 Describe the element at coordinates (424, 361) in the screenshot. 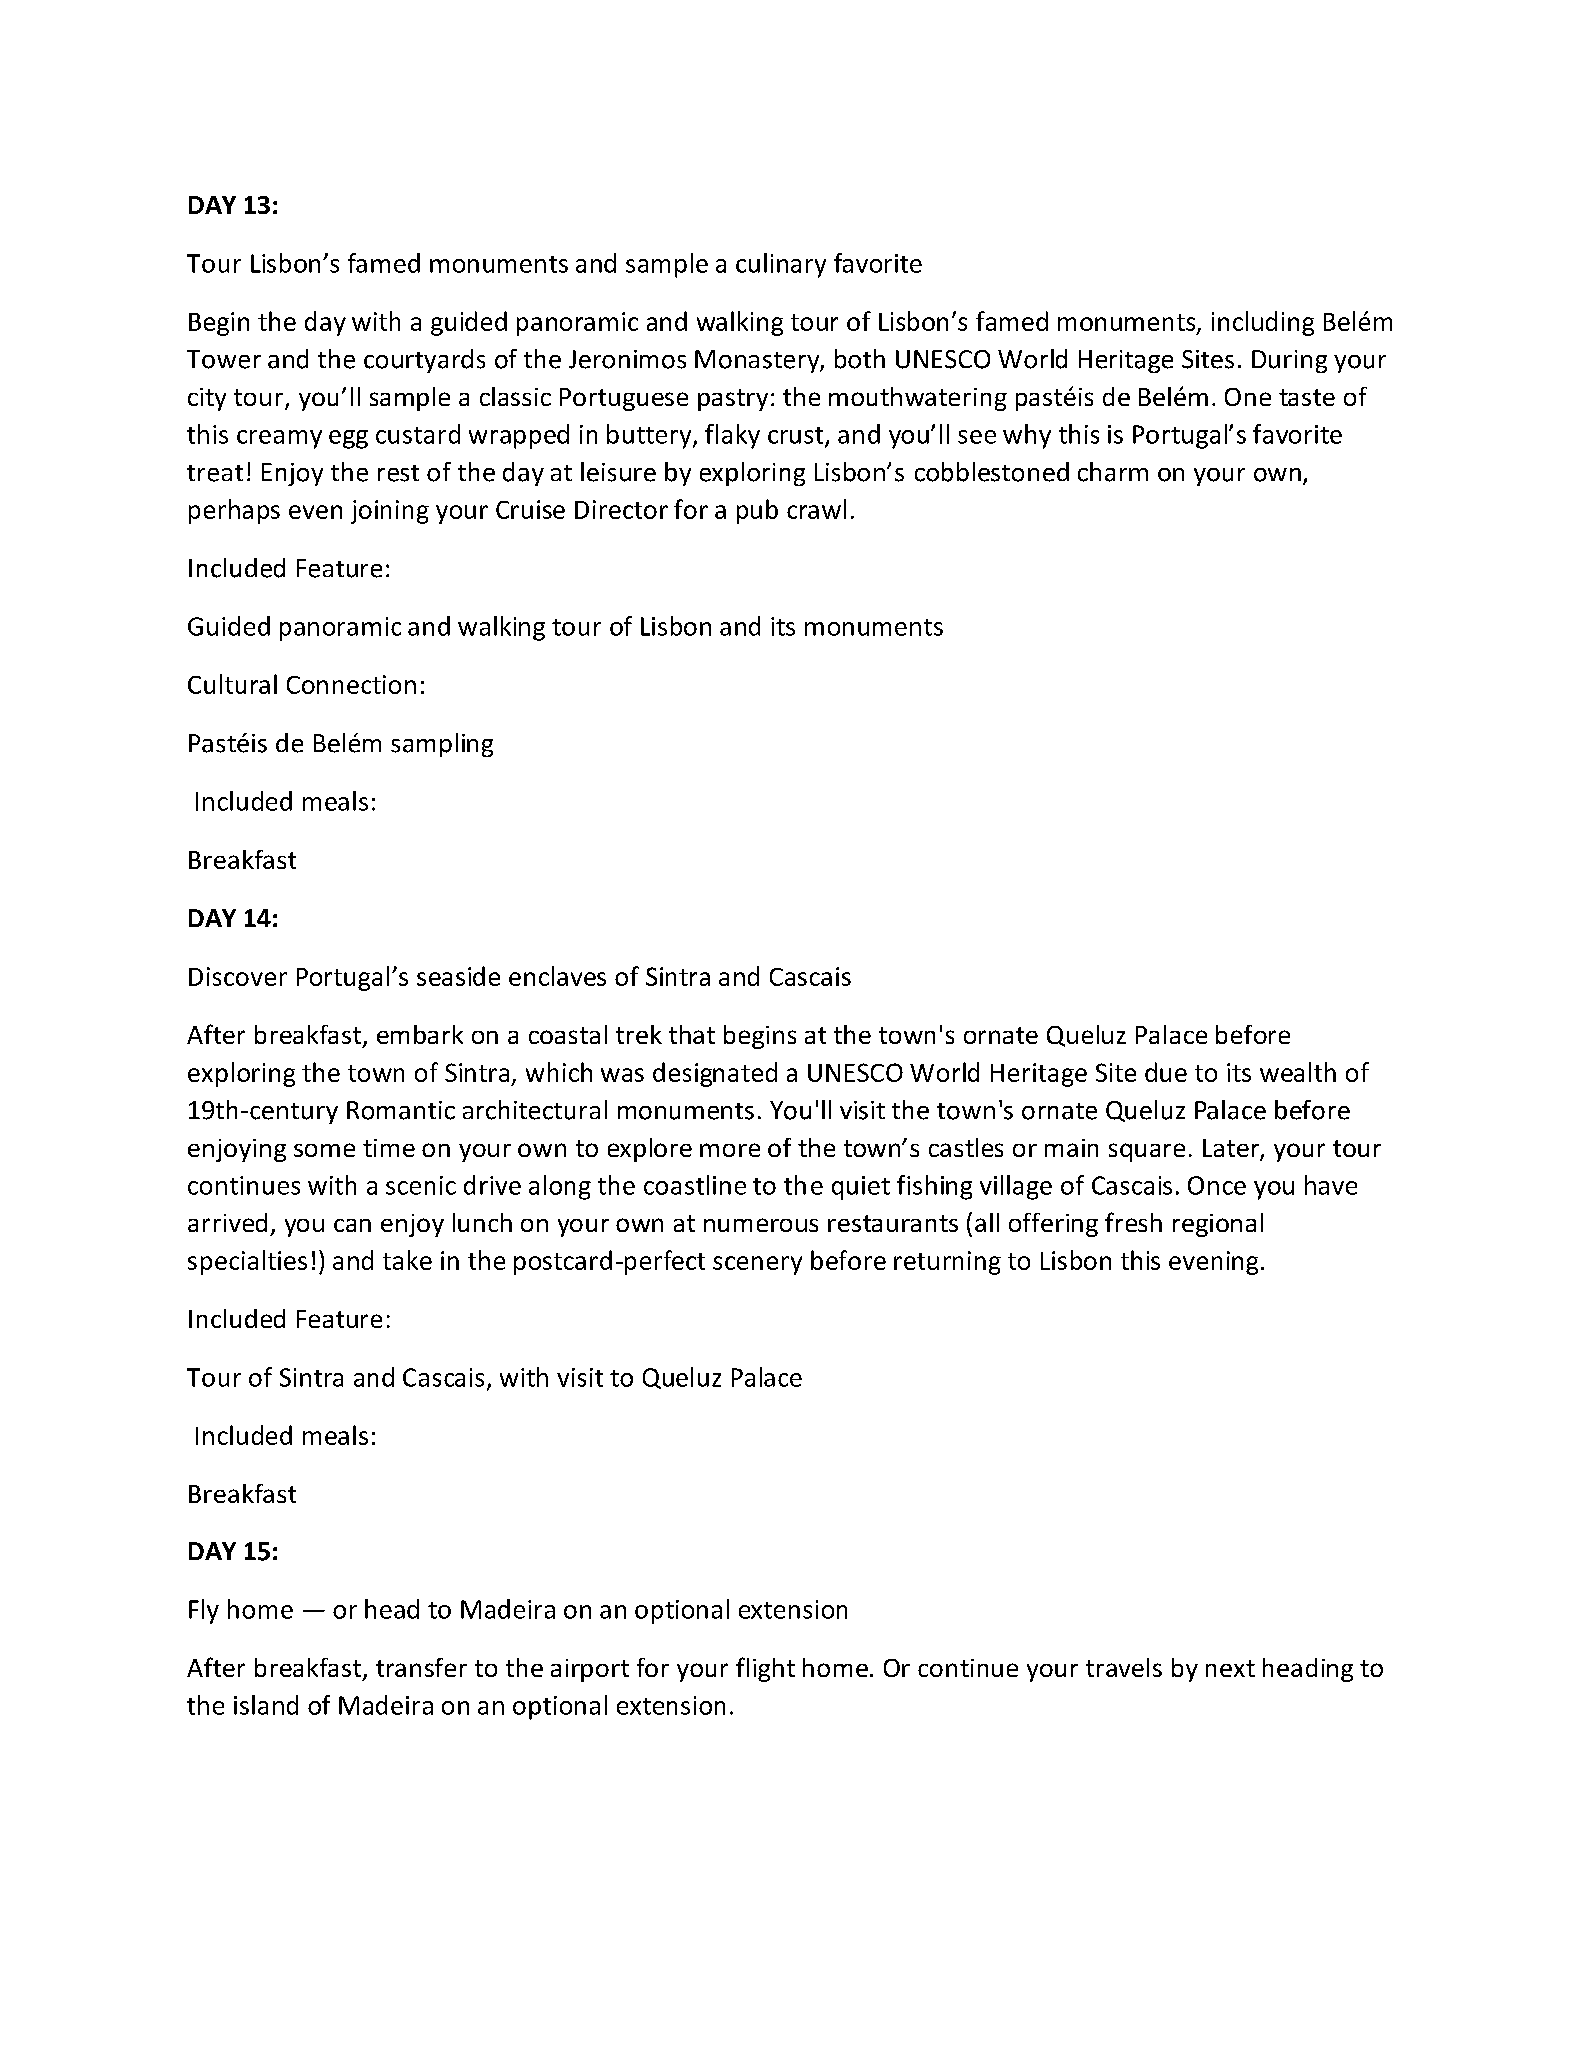

I see `courtyards` at that location.
